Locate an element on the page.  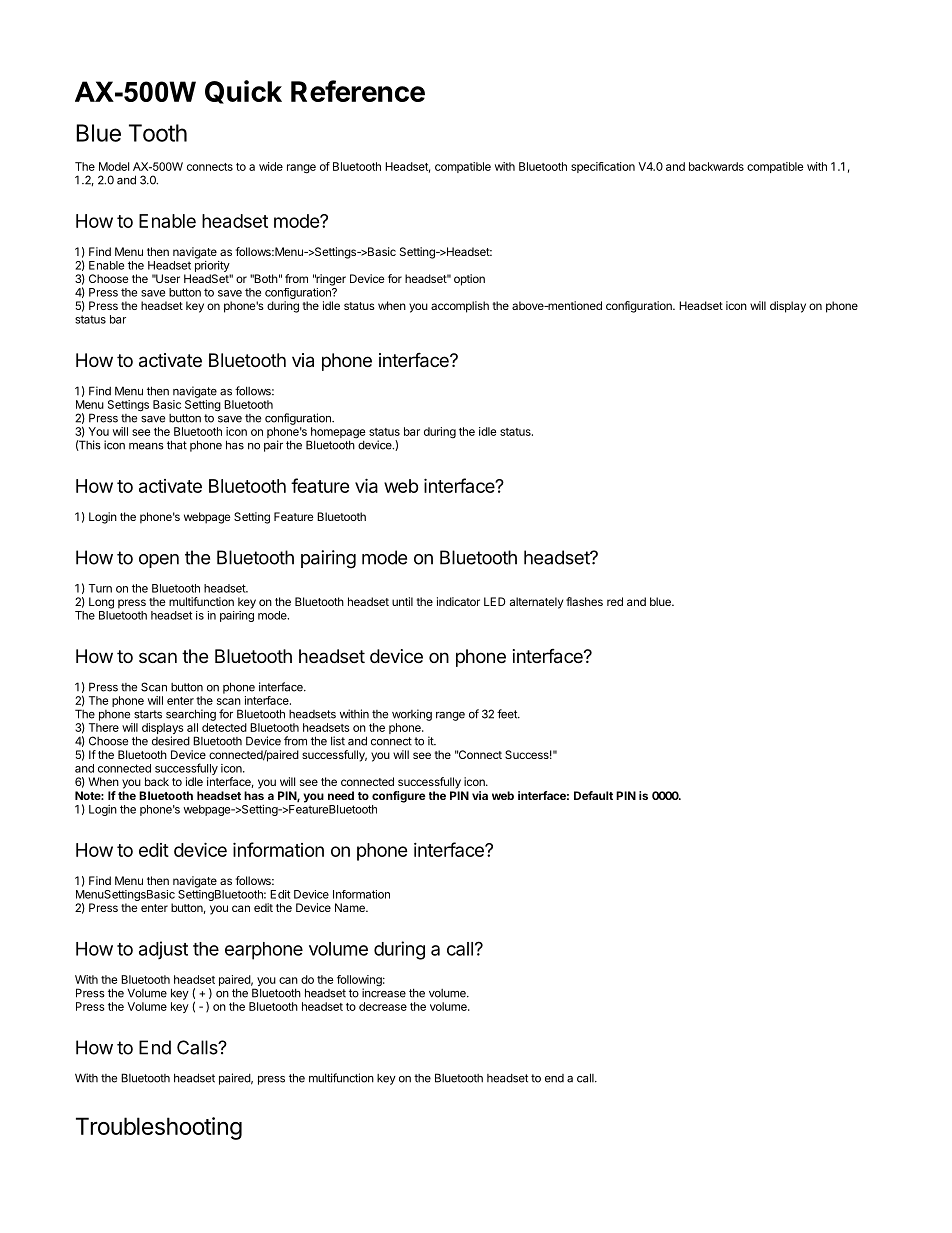
Default is located at coordinates (593, 795).
